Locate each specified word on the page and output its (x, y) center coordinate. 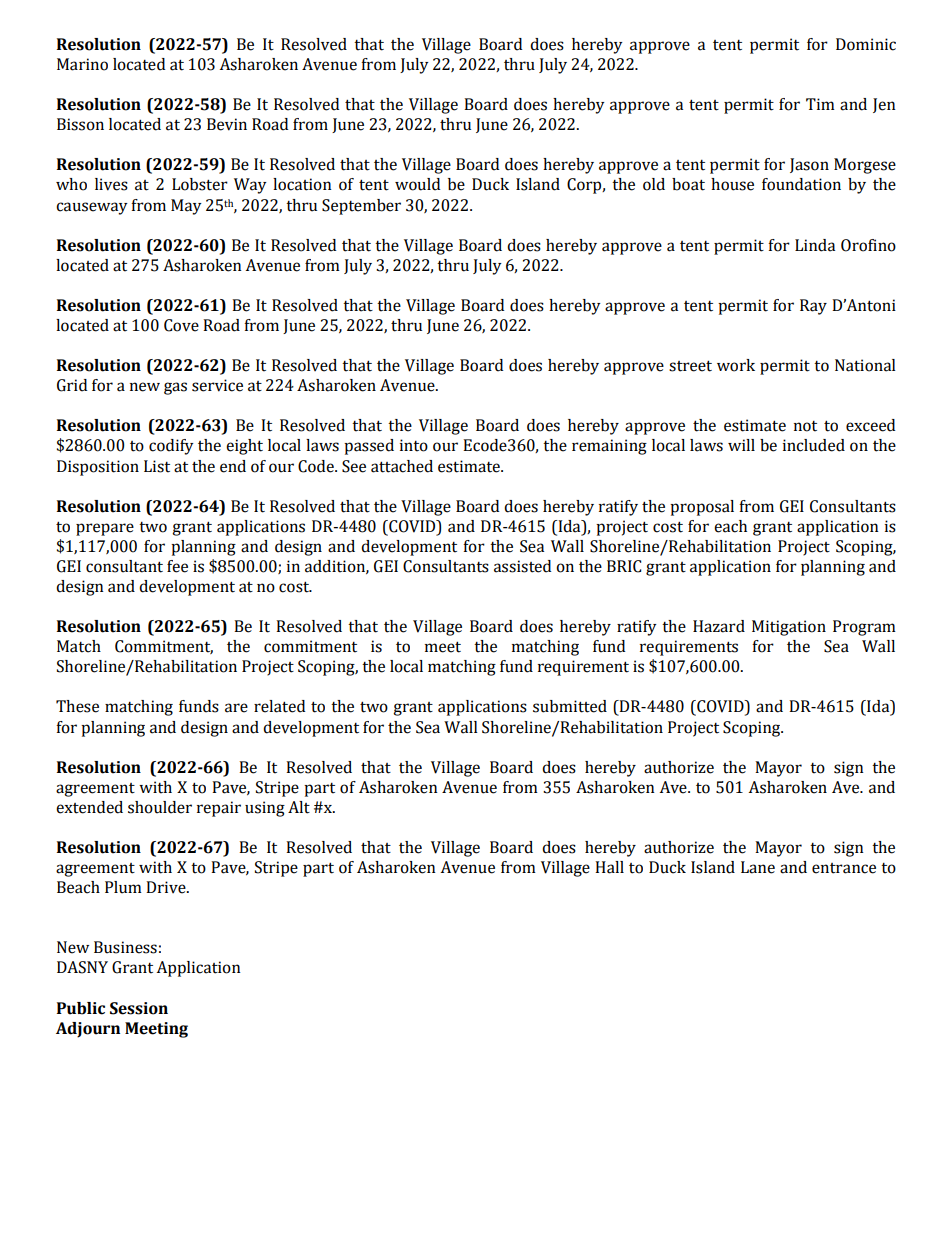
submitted (570, 706)
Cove (181, 325)
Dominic (866, 44)
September (361, 207)
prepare (105, 529)
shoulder (160, 807)
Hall (609, 867)
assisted (522, 566)
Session (139, 1008)
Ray (813, 307)
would (417, 184)
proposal (702, 508)
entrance (844, 868)
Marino (82, 64)
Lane (758, 867)
